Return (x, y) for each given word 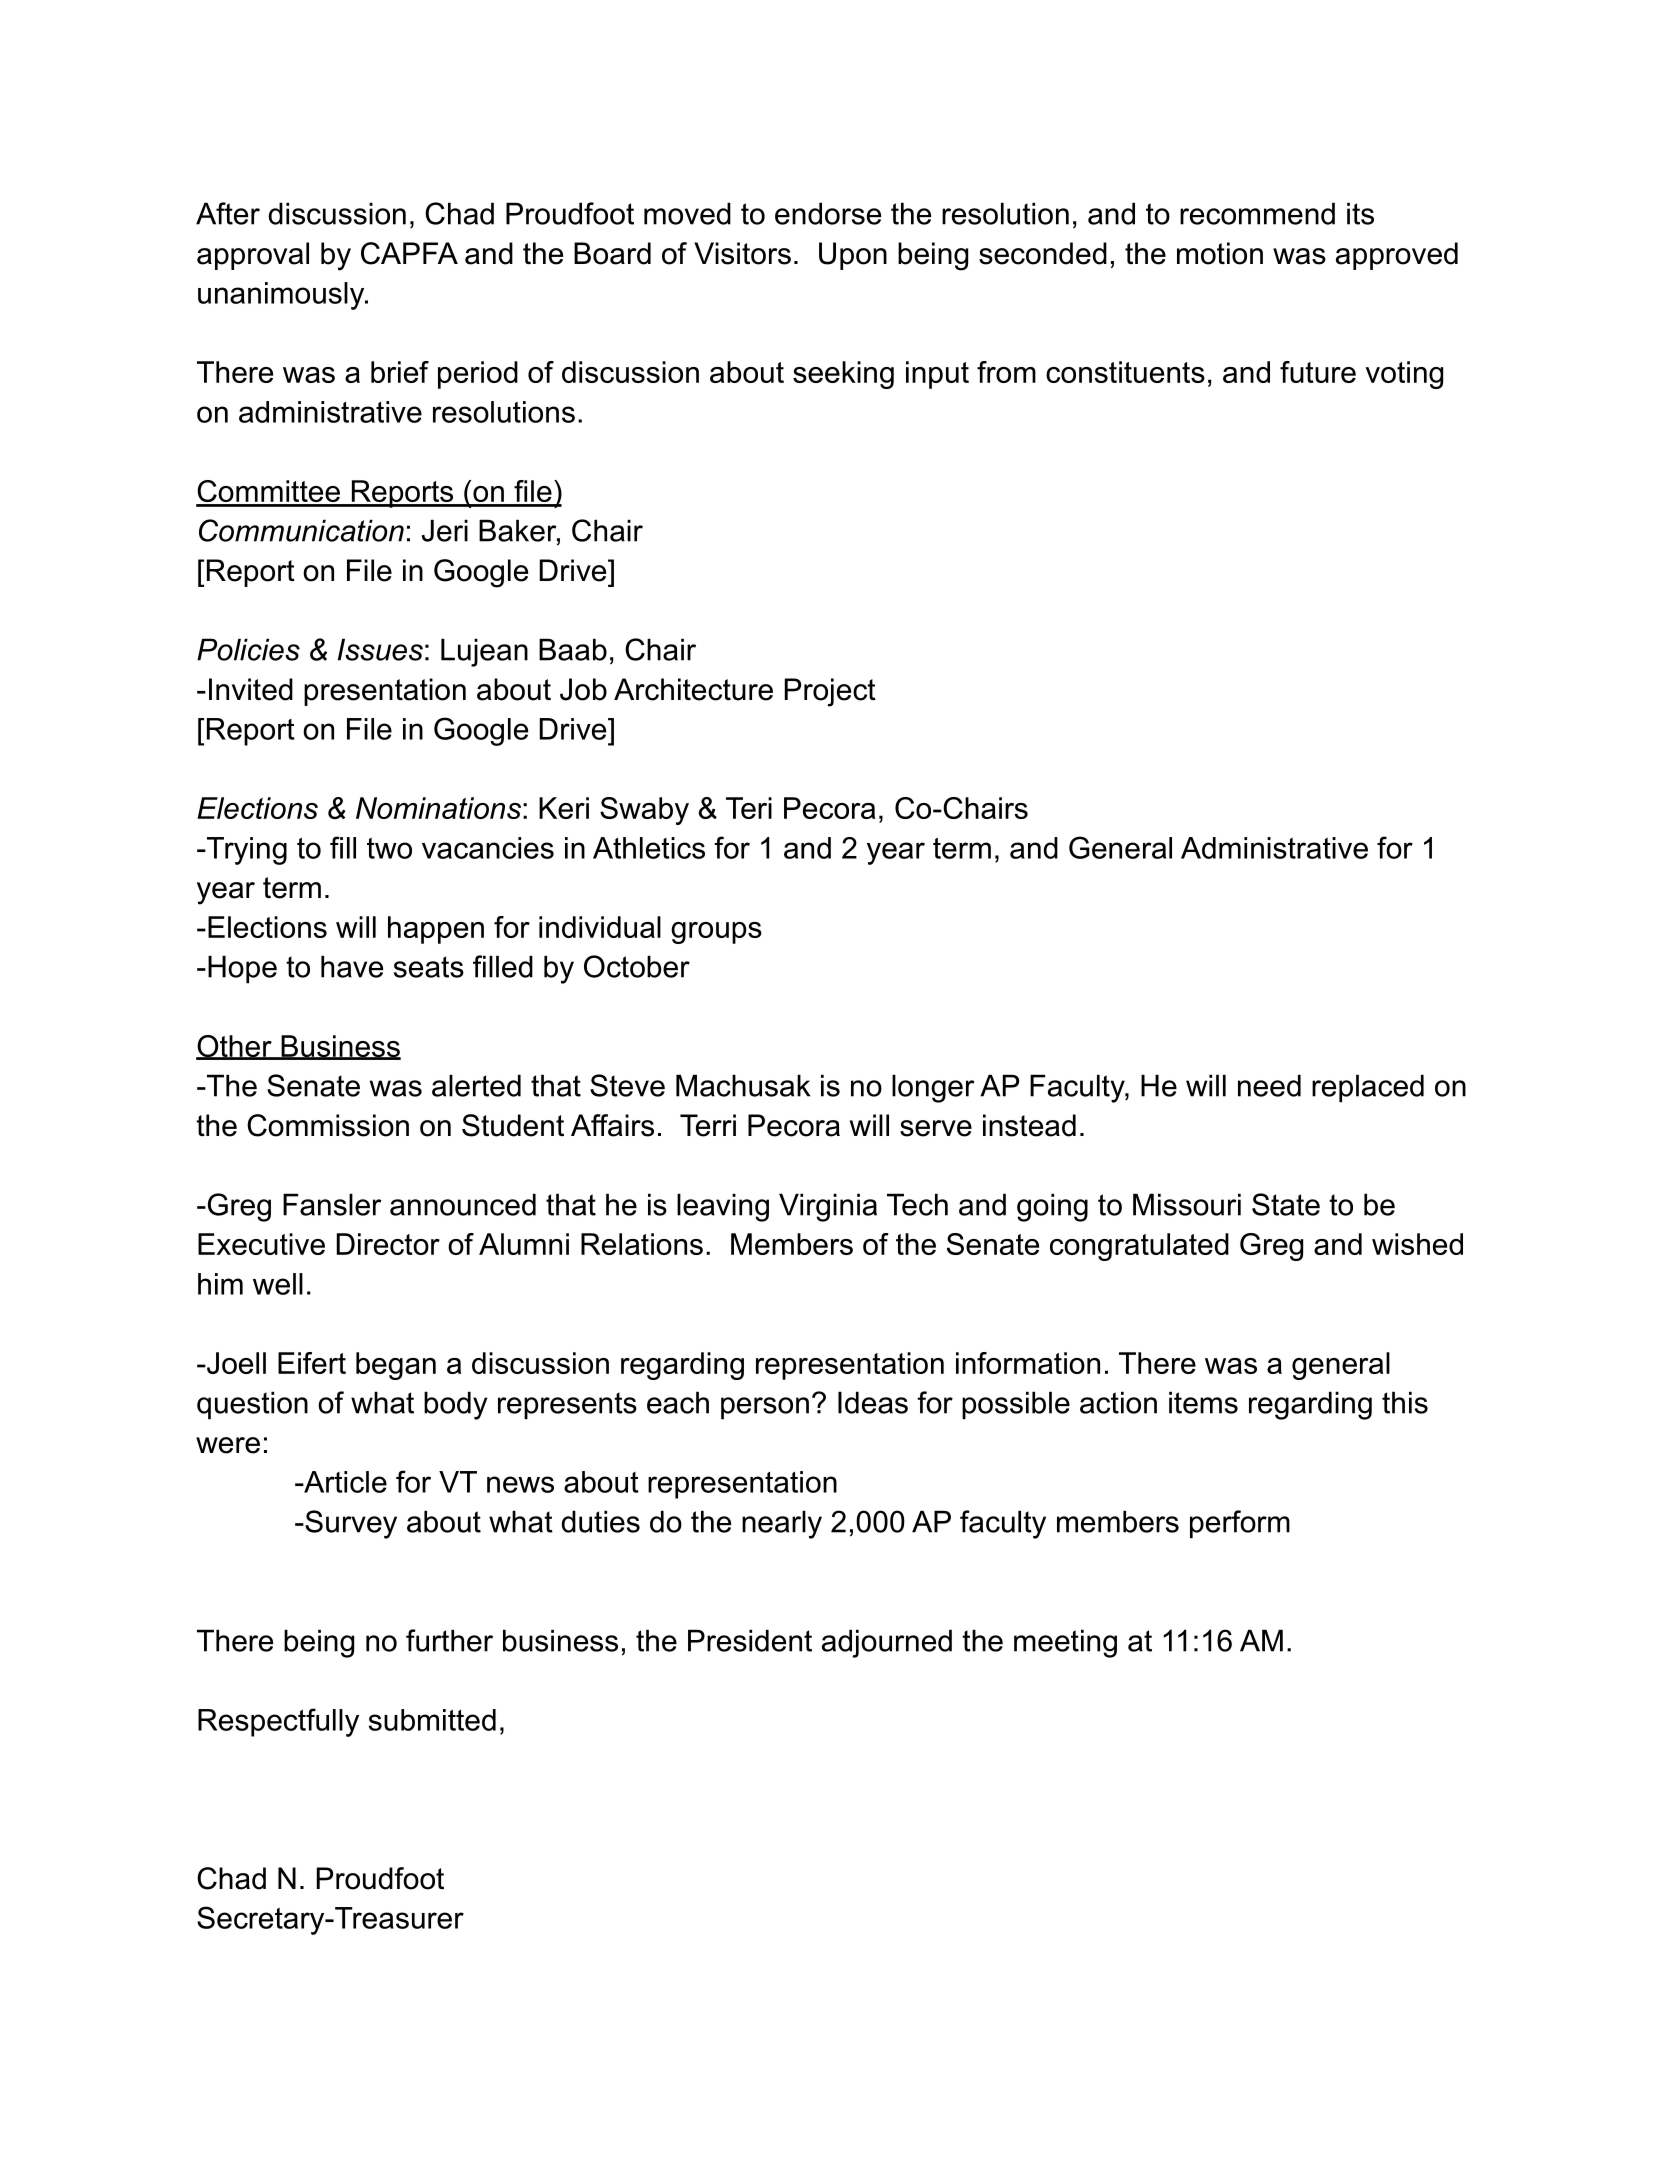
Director (388, 1244)
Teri (749, 808)
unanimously (282, 296)
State (1286, 1204)
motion (1220, 253)
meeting (1065, 1643)
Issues (380, 649)
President (750, 1640)
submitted (432, 1720)
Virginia (828, 1207)
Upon (853, 256)
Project (830, 692)
